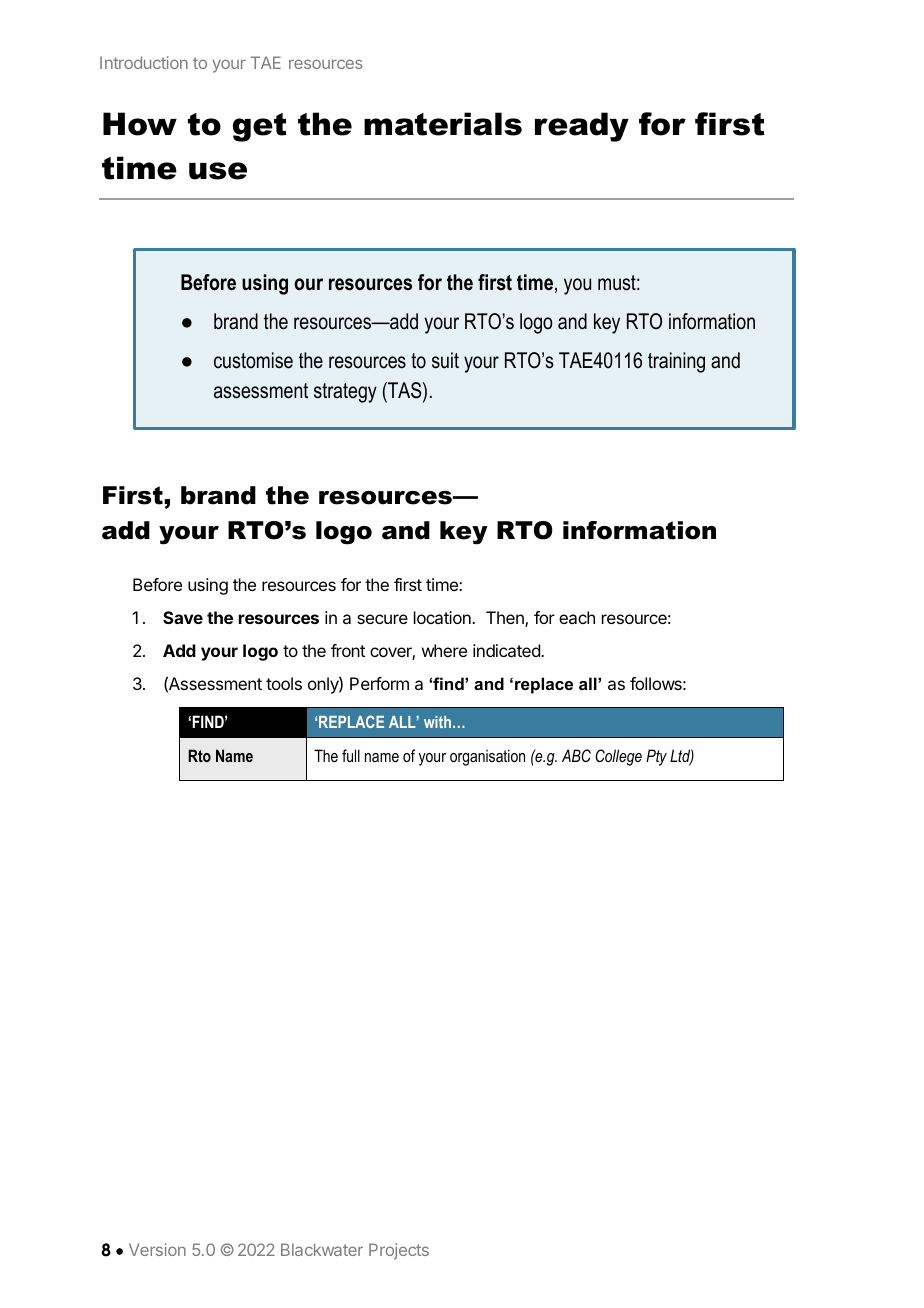 This screenshot has height=1308, width=924. What do you see at coordinates (259, 127) in the screenshot?
I see `get` at bounding box center [259, 127].
